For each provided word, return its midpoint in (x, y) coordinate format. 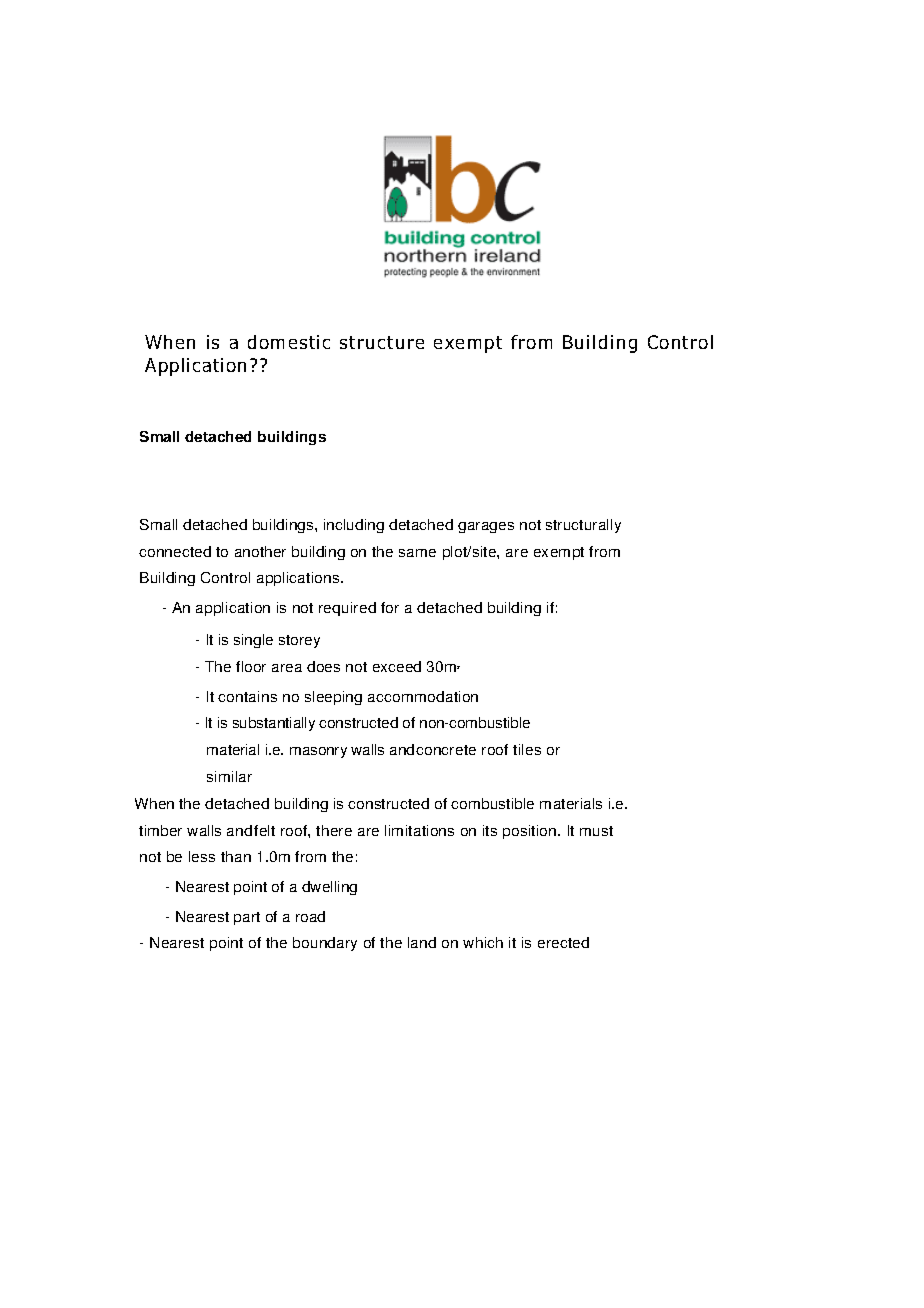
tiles (527, 749)
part (247, 918)
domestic (289, 342)
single (253, 641)
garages (486, 527)
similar (229, 776)
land (422, 942)
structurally (583, 526)
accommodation (423, 696)
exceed (397, 666)
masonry (318, 752)
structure (382, 342)
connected (175, 551)
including (354, 526)
